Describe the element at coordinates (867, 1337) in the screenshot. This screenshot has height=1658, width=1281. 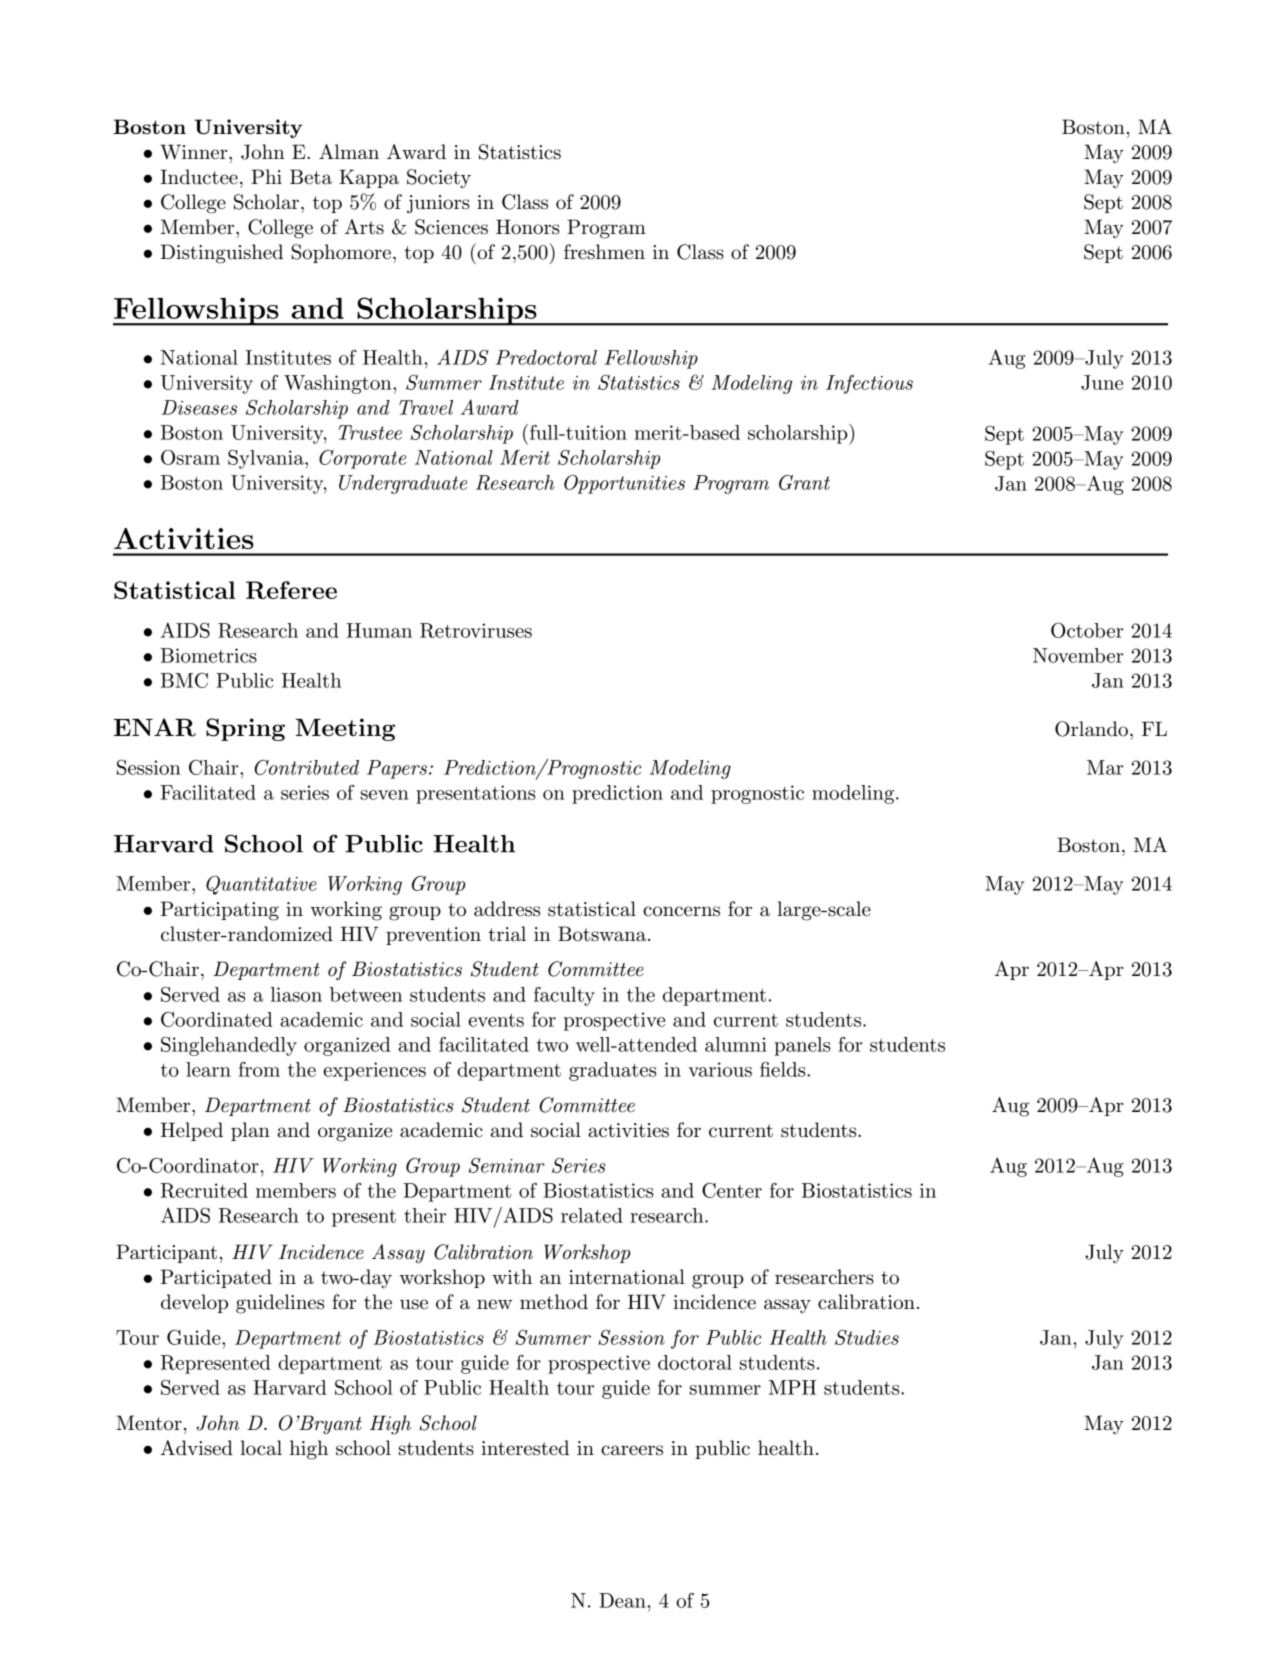
I see `Studies` at that location.
